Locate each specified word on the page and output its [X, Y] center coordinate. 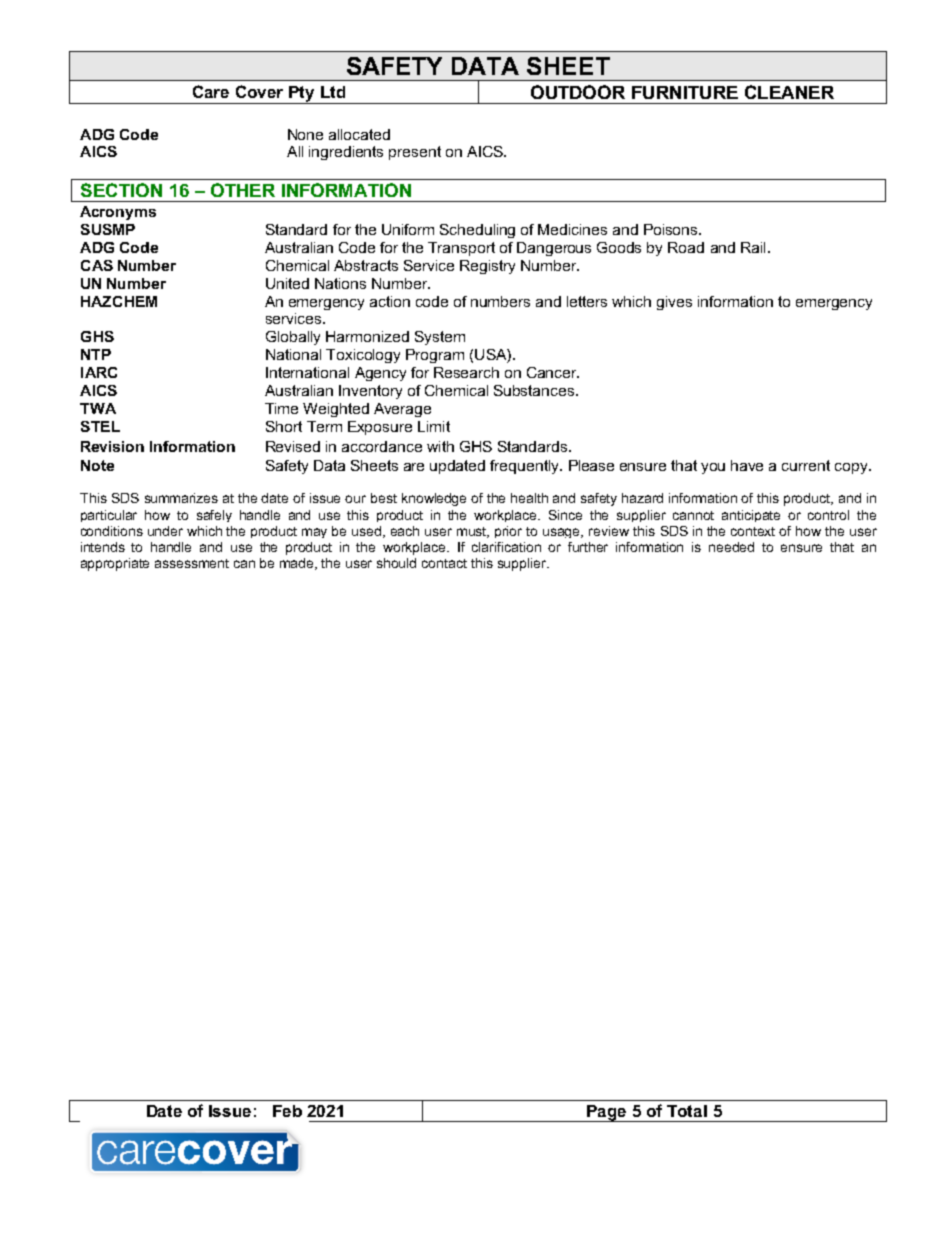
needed [731, 547]
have [747, 465]
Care [211, 91]
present [415, 153]
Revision [112, 446]
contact [444, 563]
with [440, 446]
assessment [192, 563]
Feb [287, 1111]
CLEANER [789, 92]
